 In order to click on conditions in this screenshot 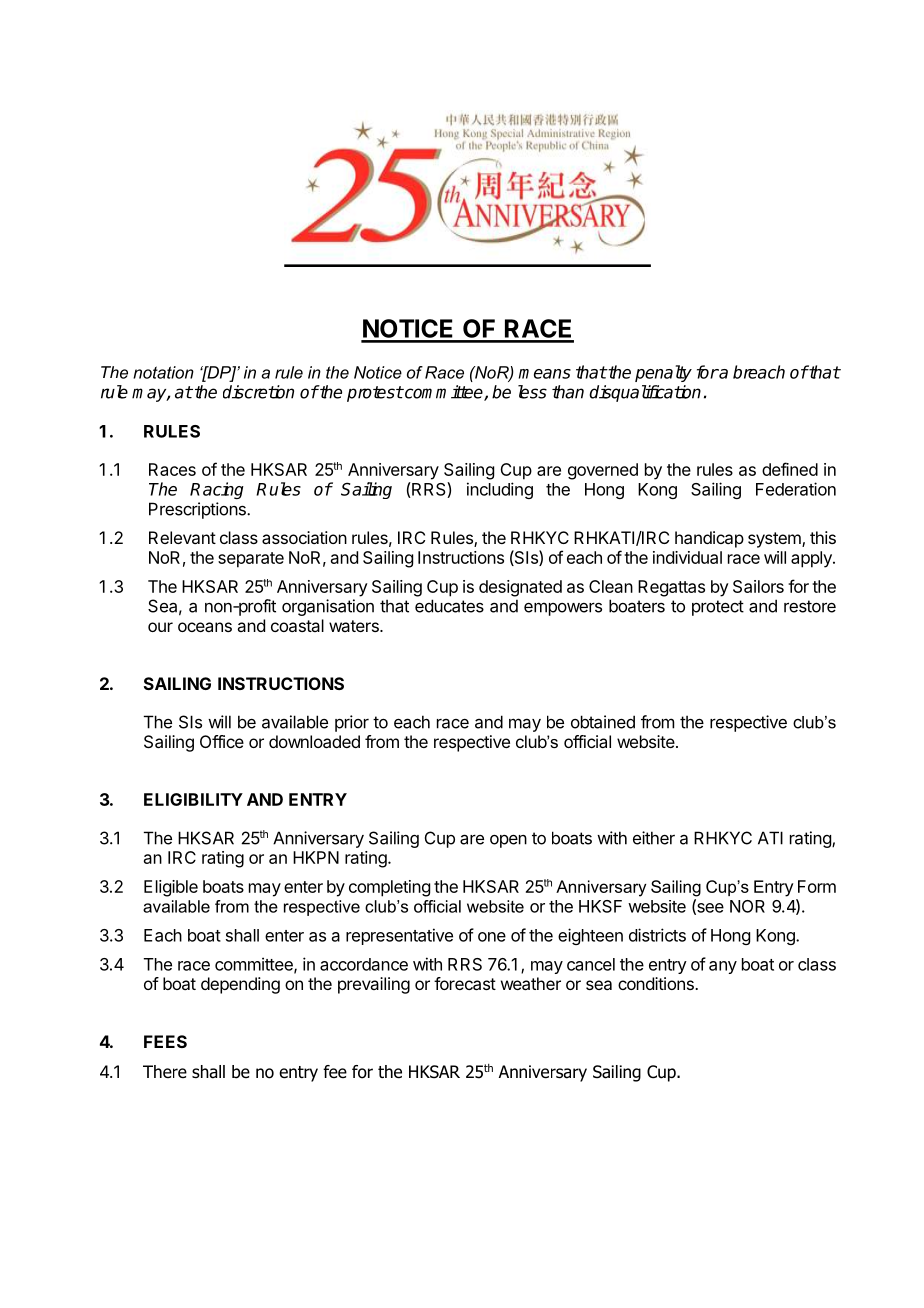, I will do `click(657, 983)`.
